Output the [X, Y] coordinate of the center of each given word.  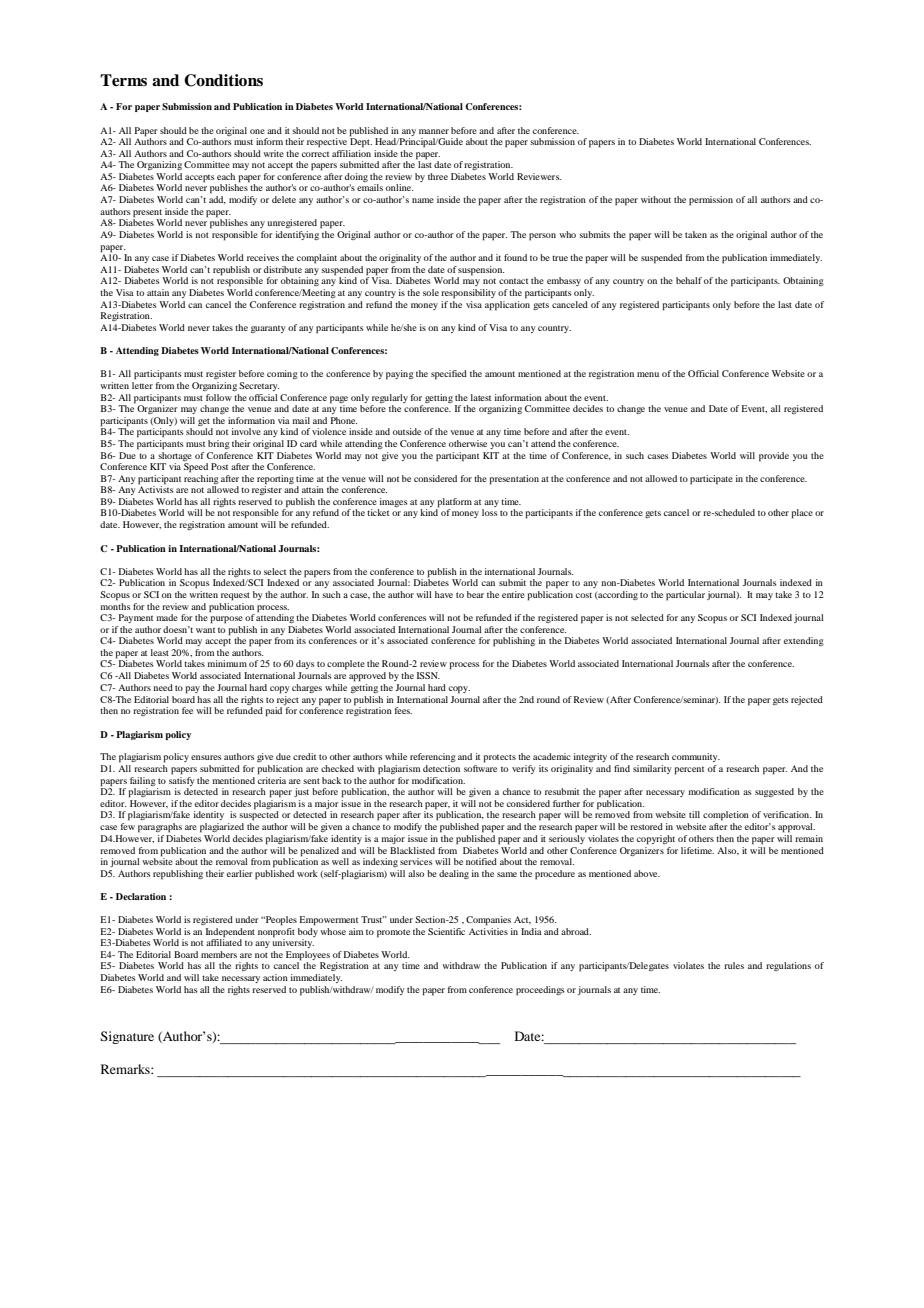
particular [685, 596]
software [480, 768]
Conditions [223, 80]
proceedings [540, 991]
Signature [127, 1037]
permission [711, 201]
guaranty [268, 329]
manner [434, 131]
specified [449, 375]
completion [726, 816]
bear [475, 594]
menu [648, 374]
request [235, 596]
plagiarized [222, 828]
